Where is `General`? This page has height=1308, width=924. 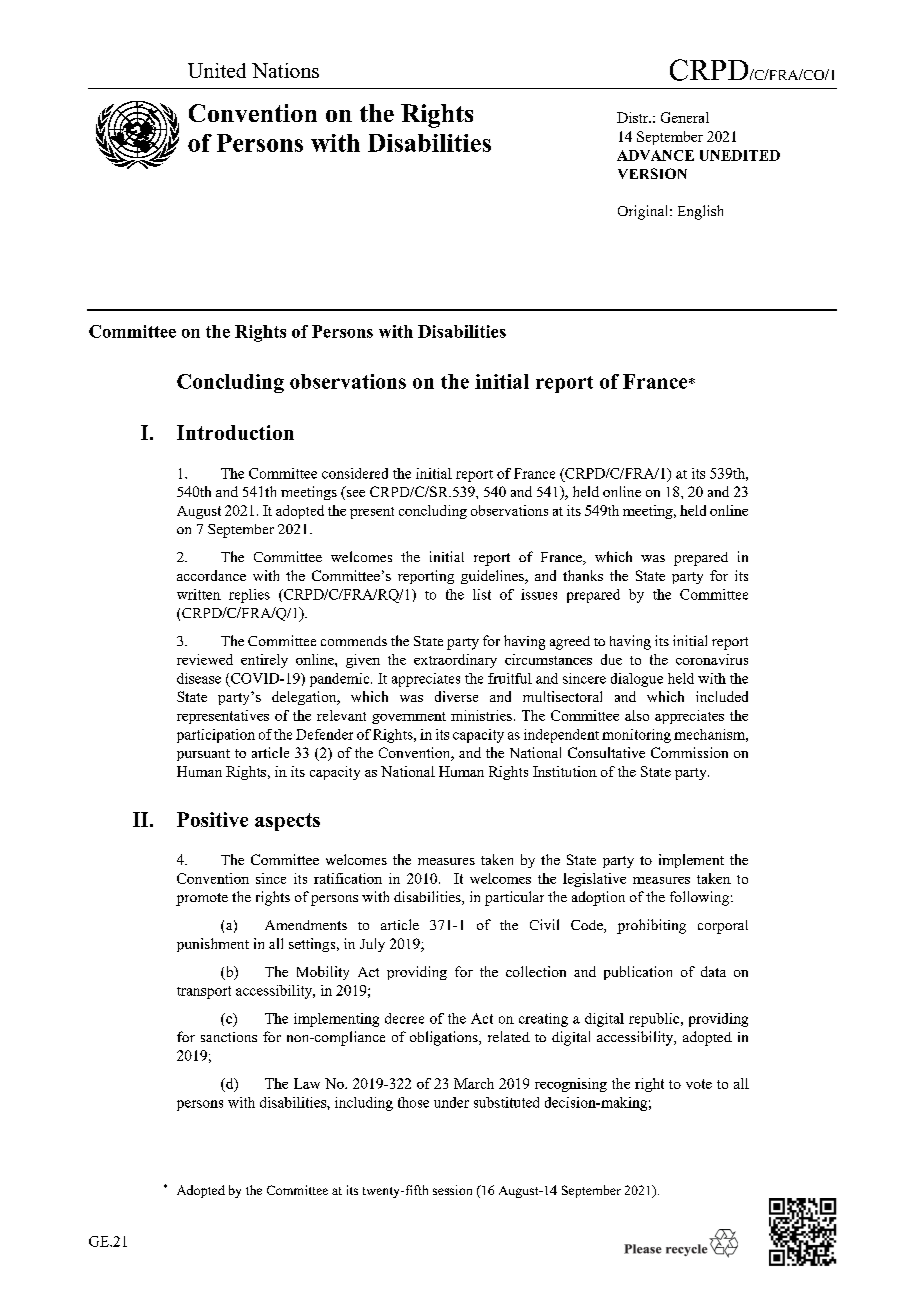 General is located at coordinates (685, 117).
